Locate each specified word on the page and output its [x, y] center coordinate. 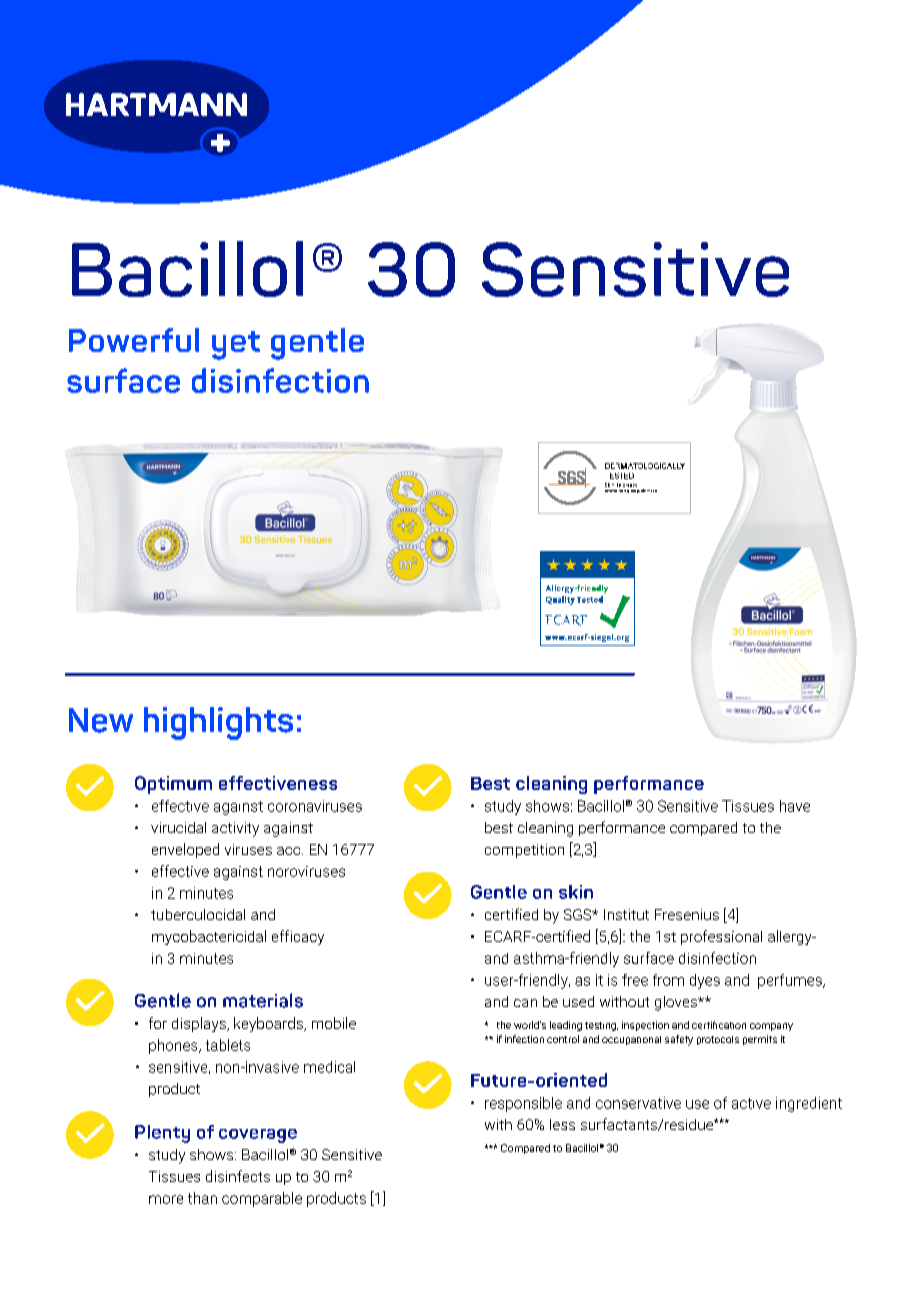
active [751, 1103]
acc [290, 851]
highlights [218, 723]
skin [576, 892]
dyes [705, 981]
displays [200, 1024]
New [101, 720]
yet [236, 345]
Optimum [173, 785]
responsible [523, 1104]
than [202, 1198]
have [795, 806]
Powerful [134, 340]
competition [524, 851]
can [525, 1003]
